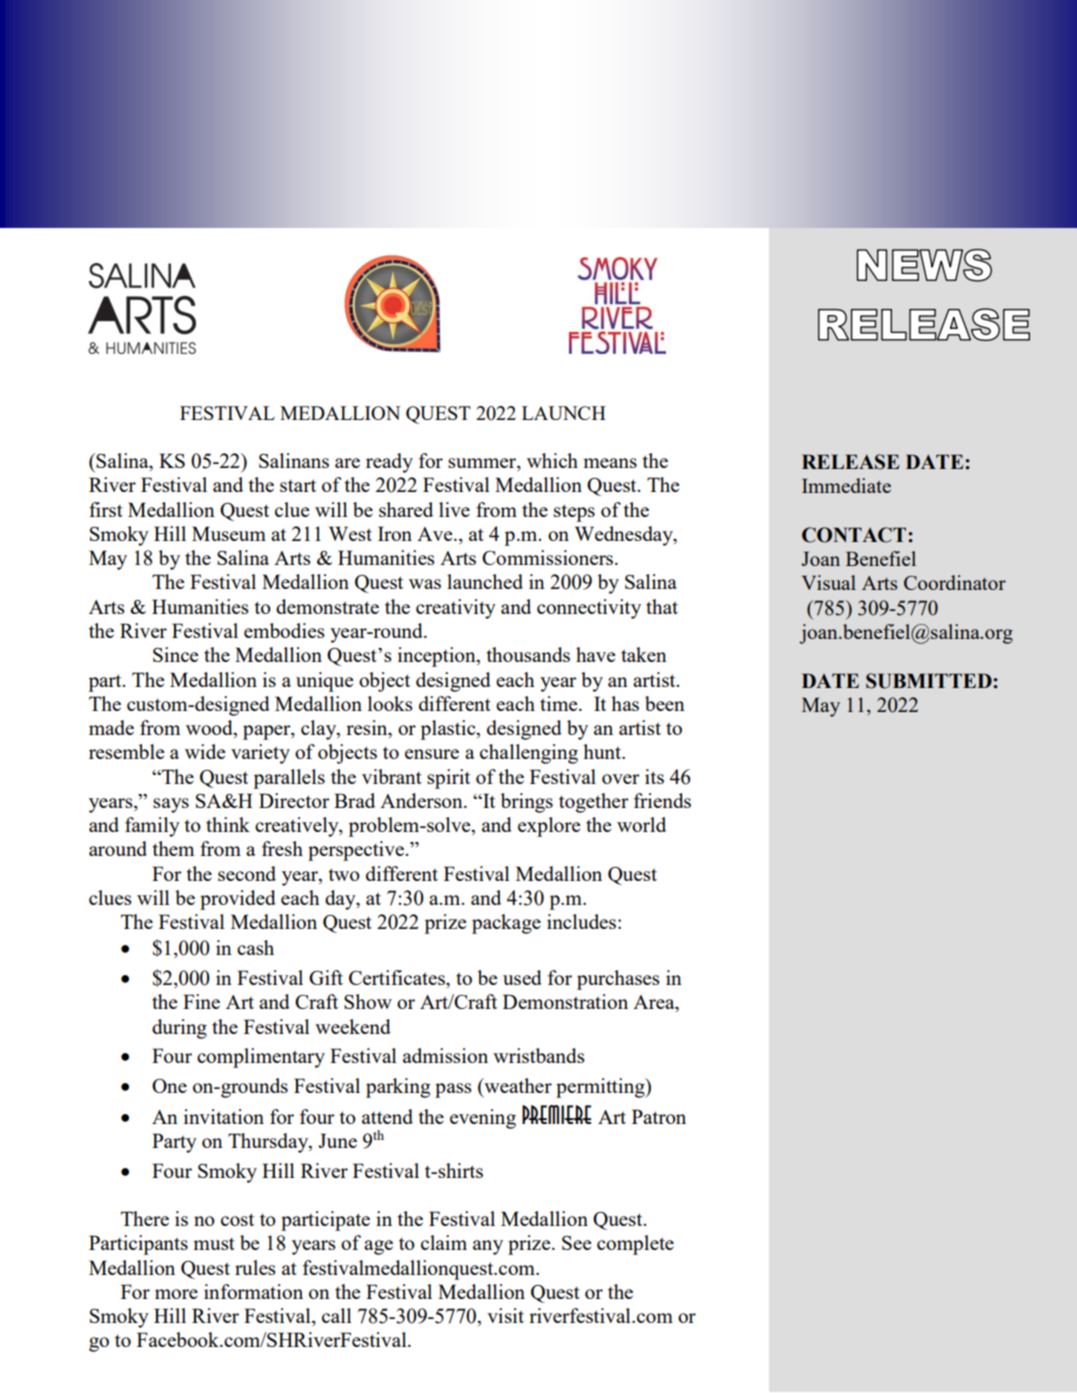 The height and width of the page is (1393, 1077). I want to click on more, so click(176, 1294).
